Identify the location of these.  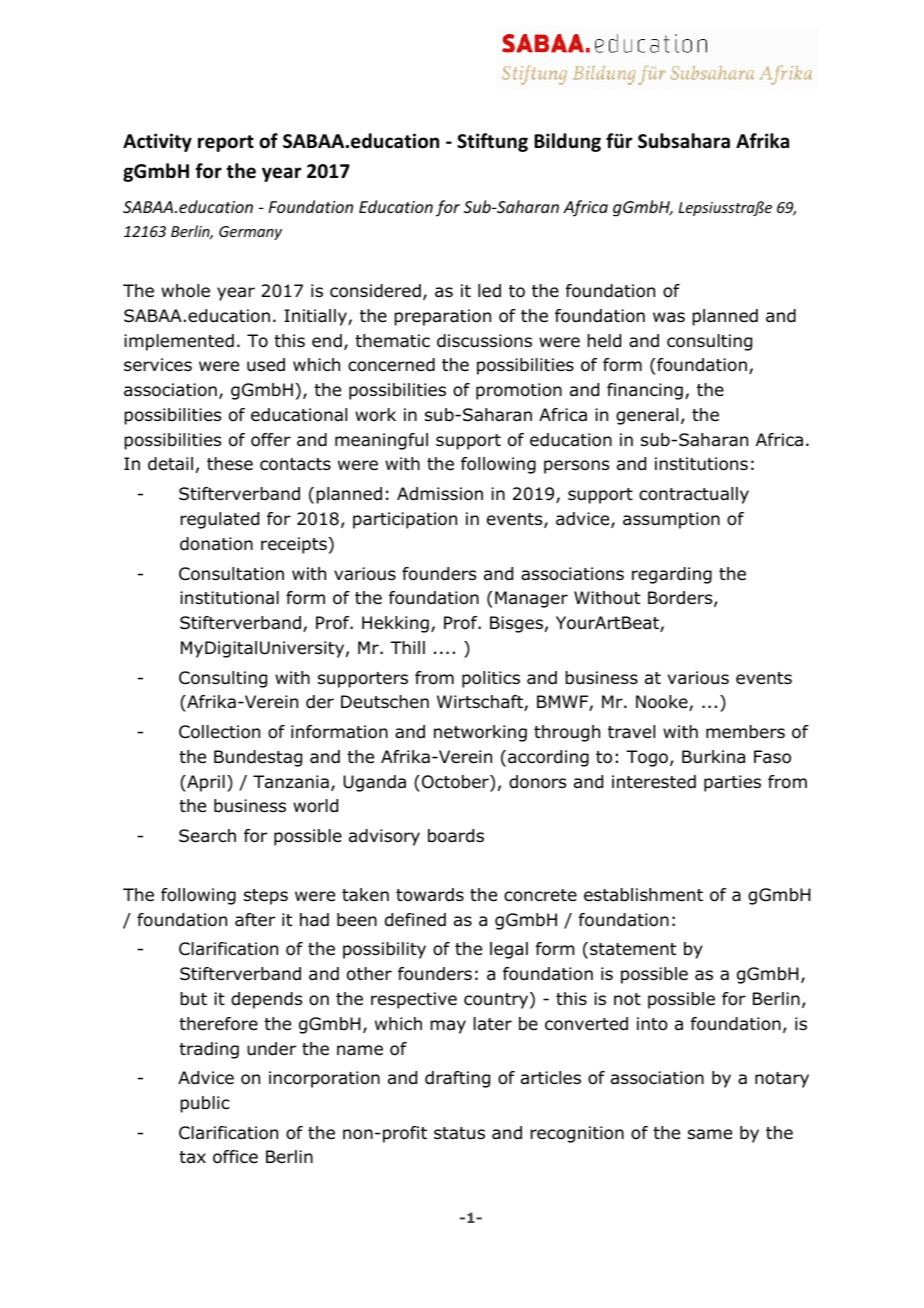
(230, 463).
